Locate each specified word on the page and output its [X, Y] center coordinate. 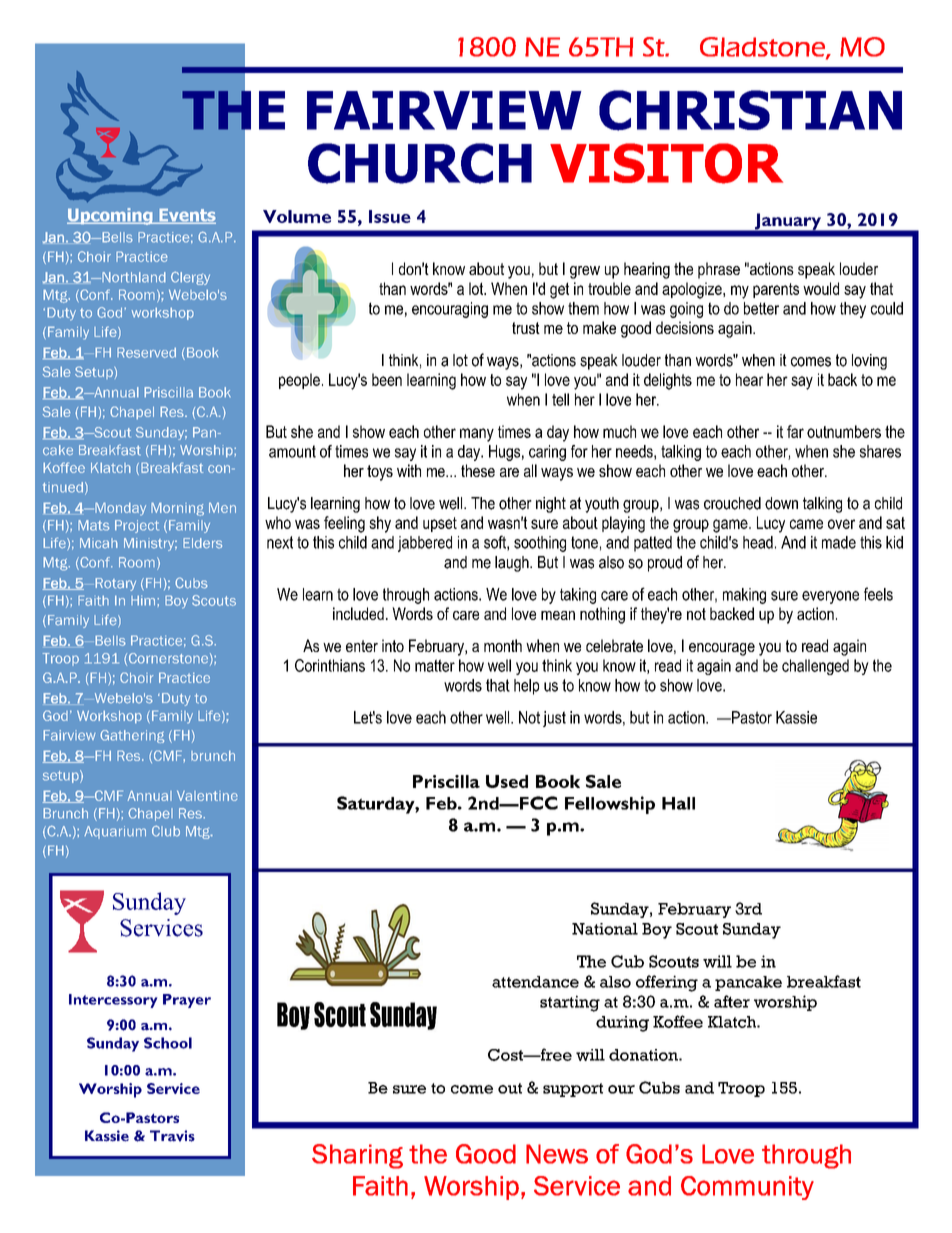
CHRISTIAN [750, 110]
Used [507, 781]
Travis [172, 1136]
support [573, 1090]
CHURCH [420, 163]
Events [186, 216]
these [478, 470]
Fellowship [610, 805]
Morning [177, 509]
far [795, 431]
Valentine [207, 795]
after [732, 1001]
